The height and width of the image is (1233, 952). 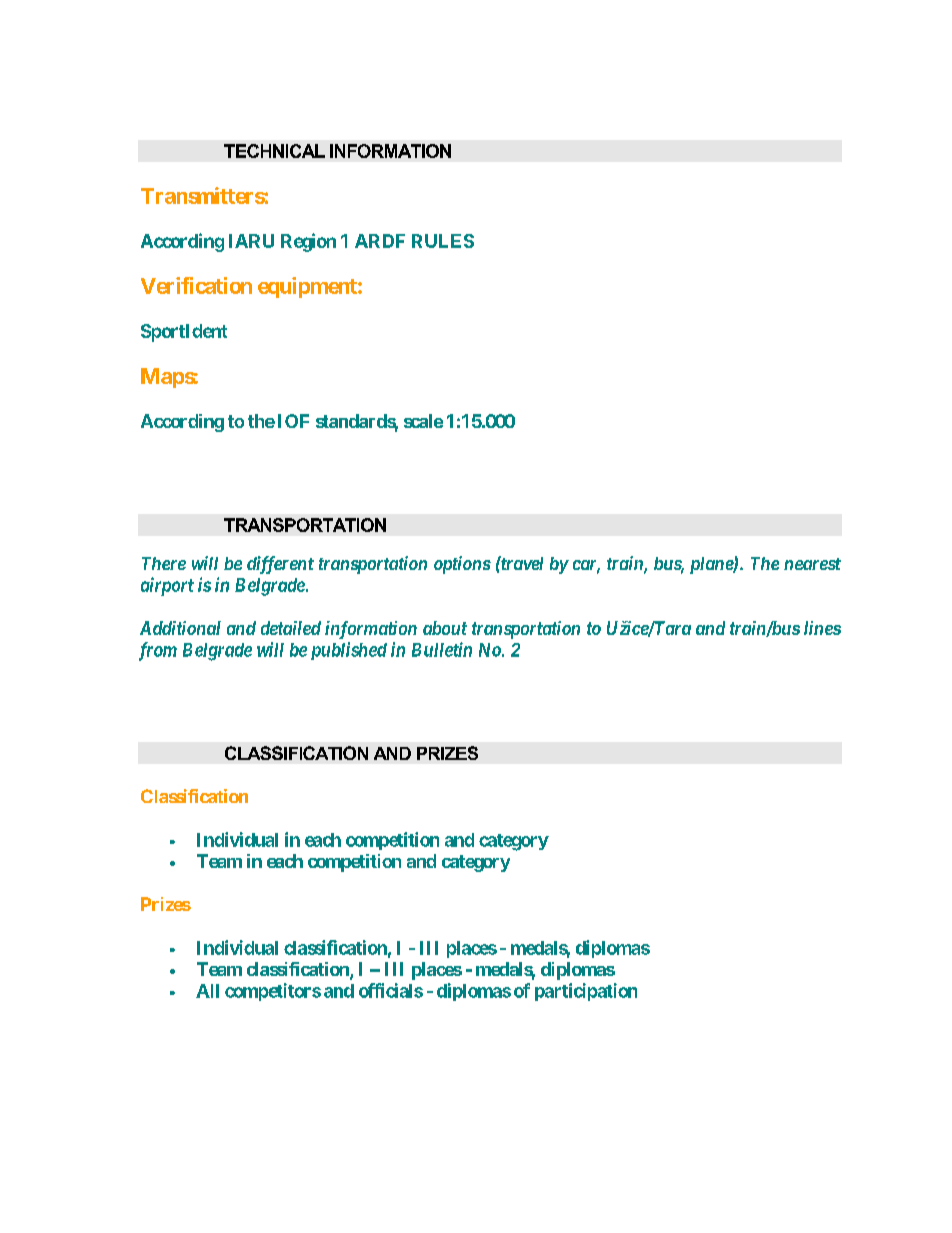 What do you see at coordinates (812, 564) in the image?
I see `nearest` at bounding box center [812, 564].
